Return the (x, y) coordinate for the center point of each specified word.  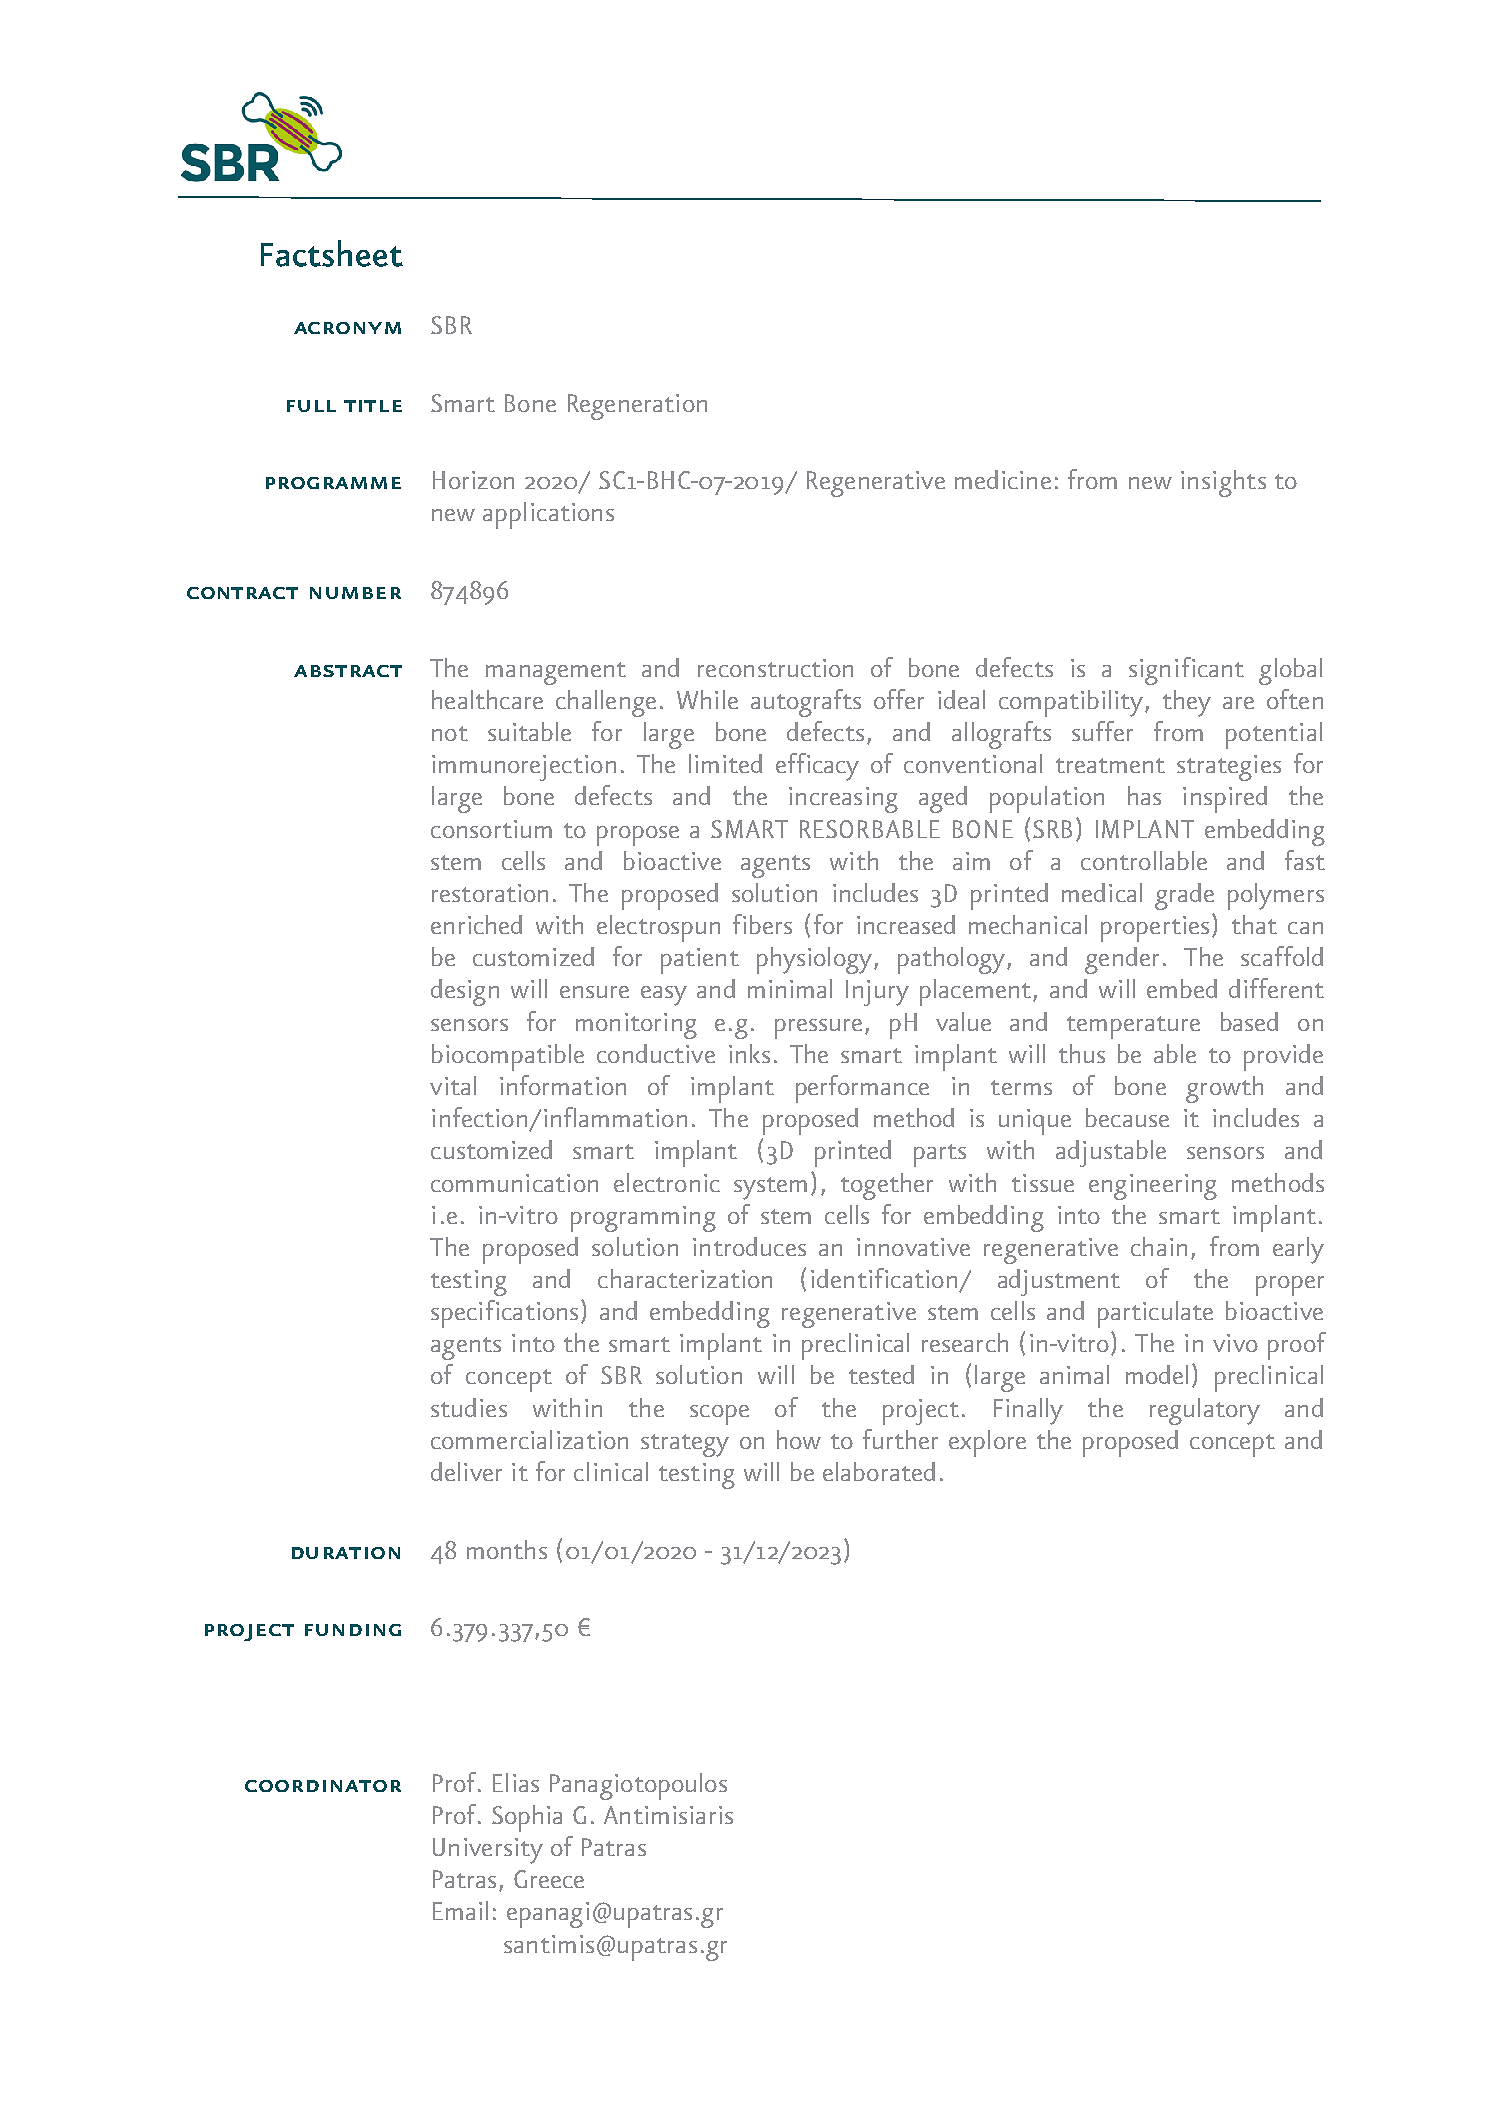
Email (460, 1910)
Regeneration (637, 407)
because (1127, 1117)
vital (453, 1085)
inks (749, 1053)
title (373, 406)
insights (1223, 483)
